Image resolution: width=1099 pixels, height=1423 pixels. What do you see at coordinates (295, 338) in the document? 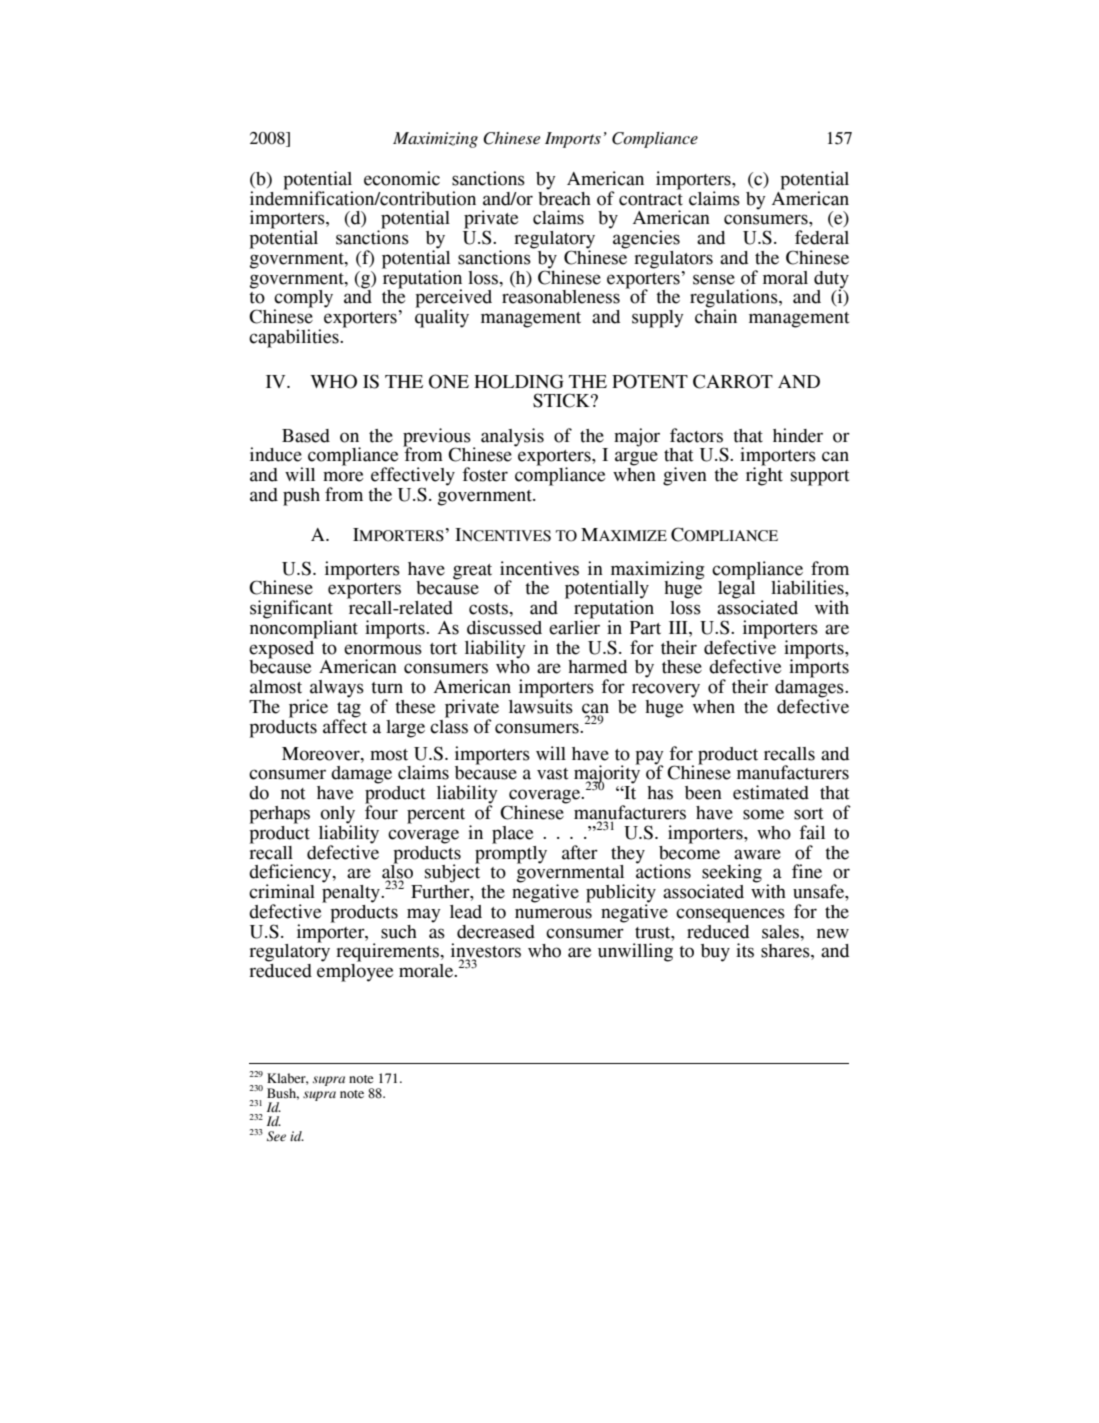
I see `capabilities` at bounding box center [295, 338].
